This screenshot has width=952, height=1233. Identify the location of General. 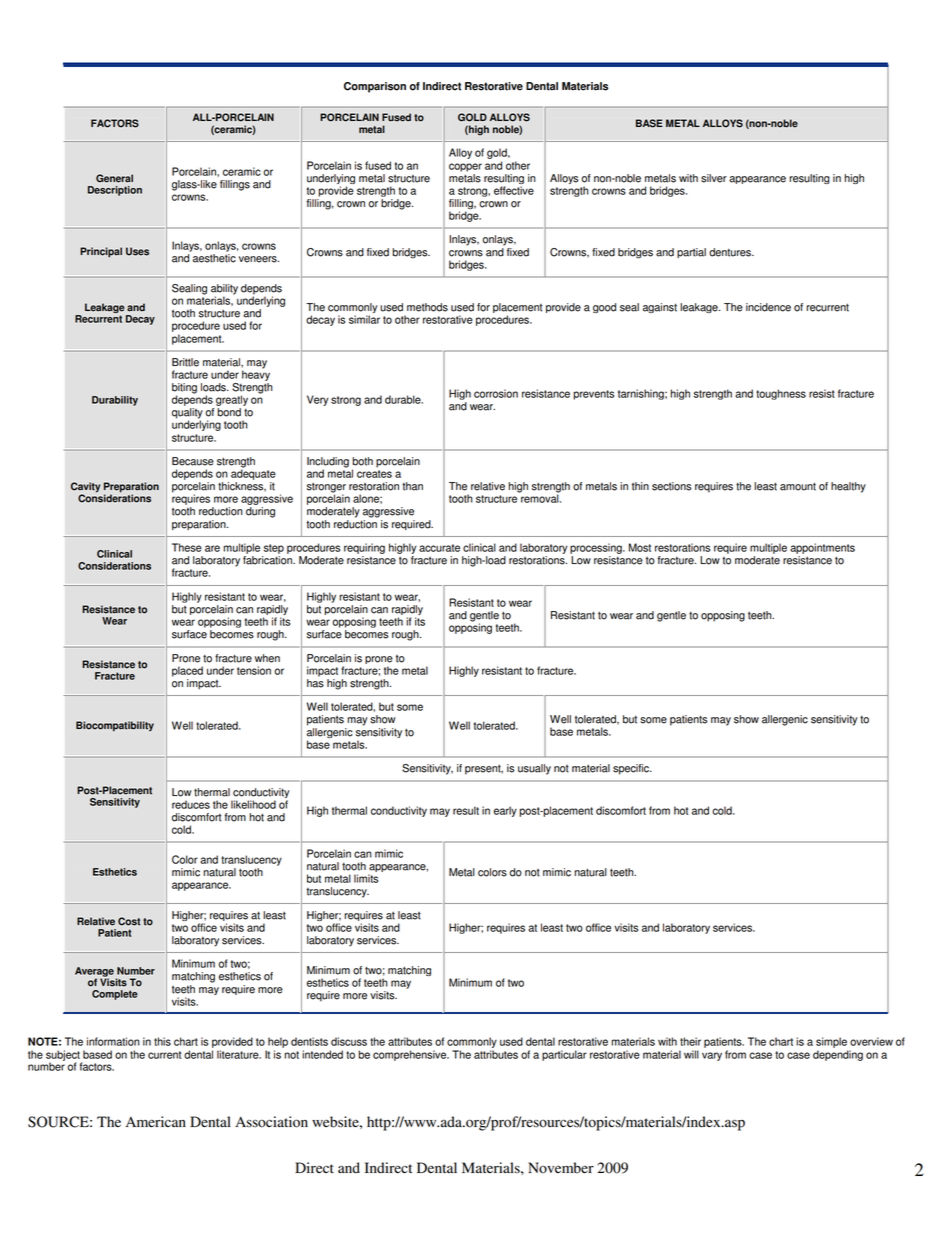
(114, 178).
